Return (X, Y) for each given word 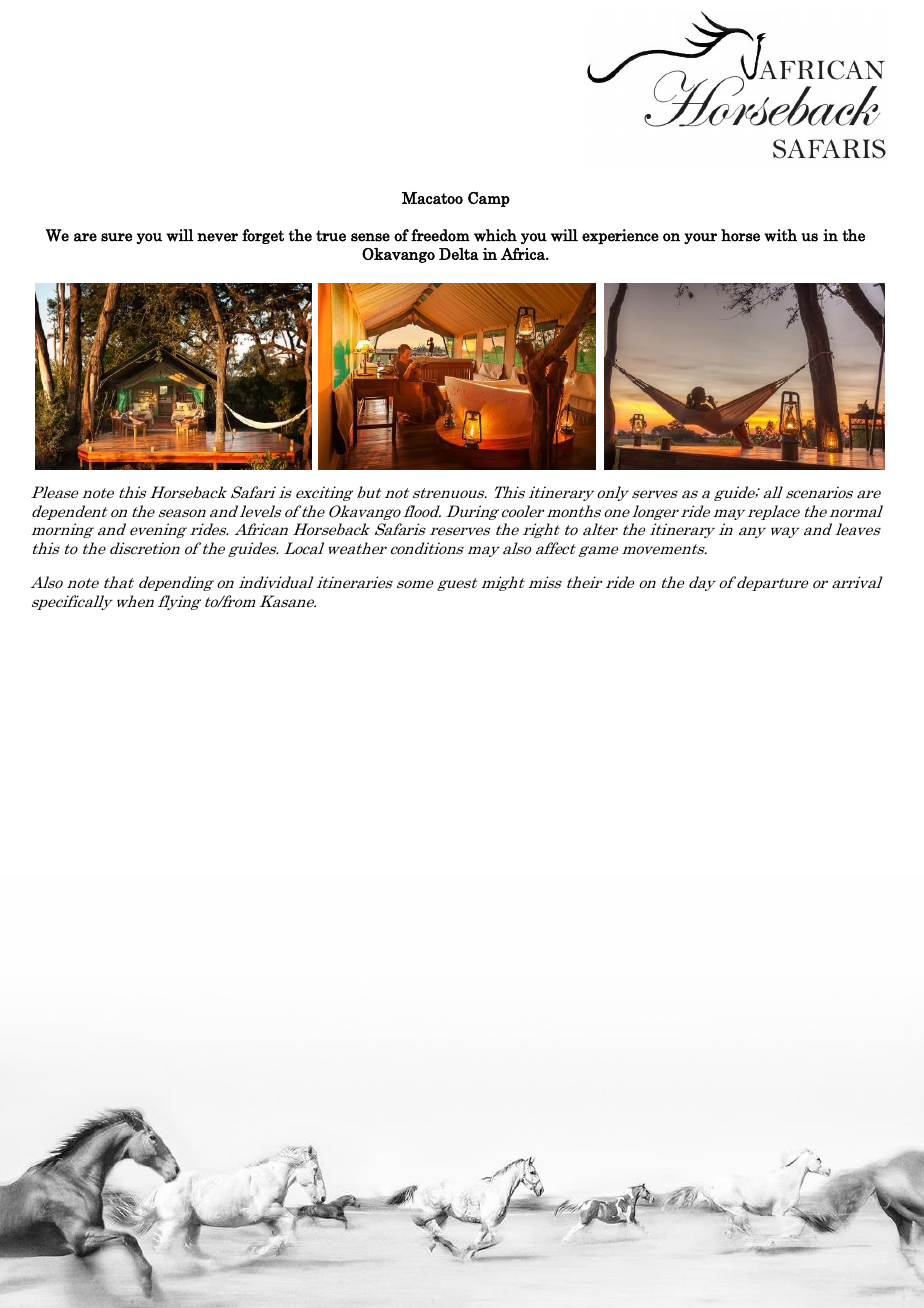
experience (620, 236)
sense (370, 237)
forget (263, 236)
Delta (459, 254)
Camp (489, 199)
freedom (440, 235)
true (331, 236)
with (780, 235)
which (495, 235)
